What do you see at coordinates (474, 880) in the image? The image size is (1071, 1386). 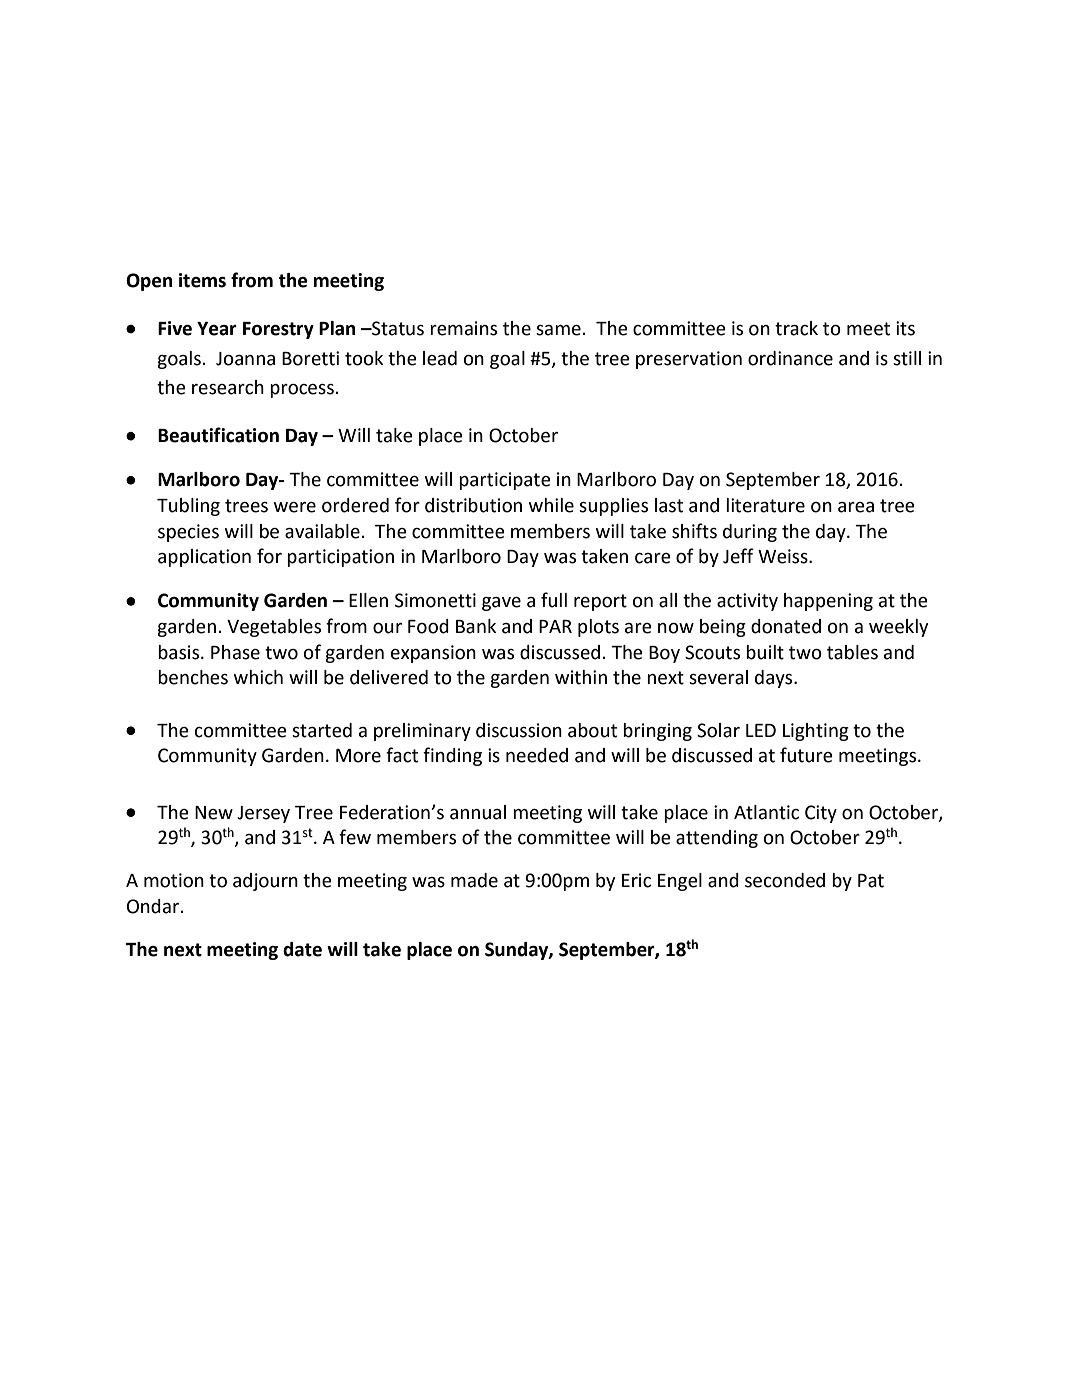 I see `made` at bounding box center [474, 880].
